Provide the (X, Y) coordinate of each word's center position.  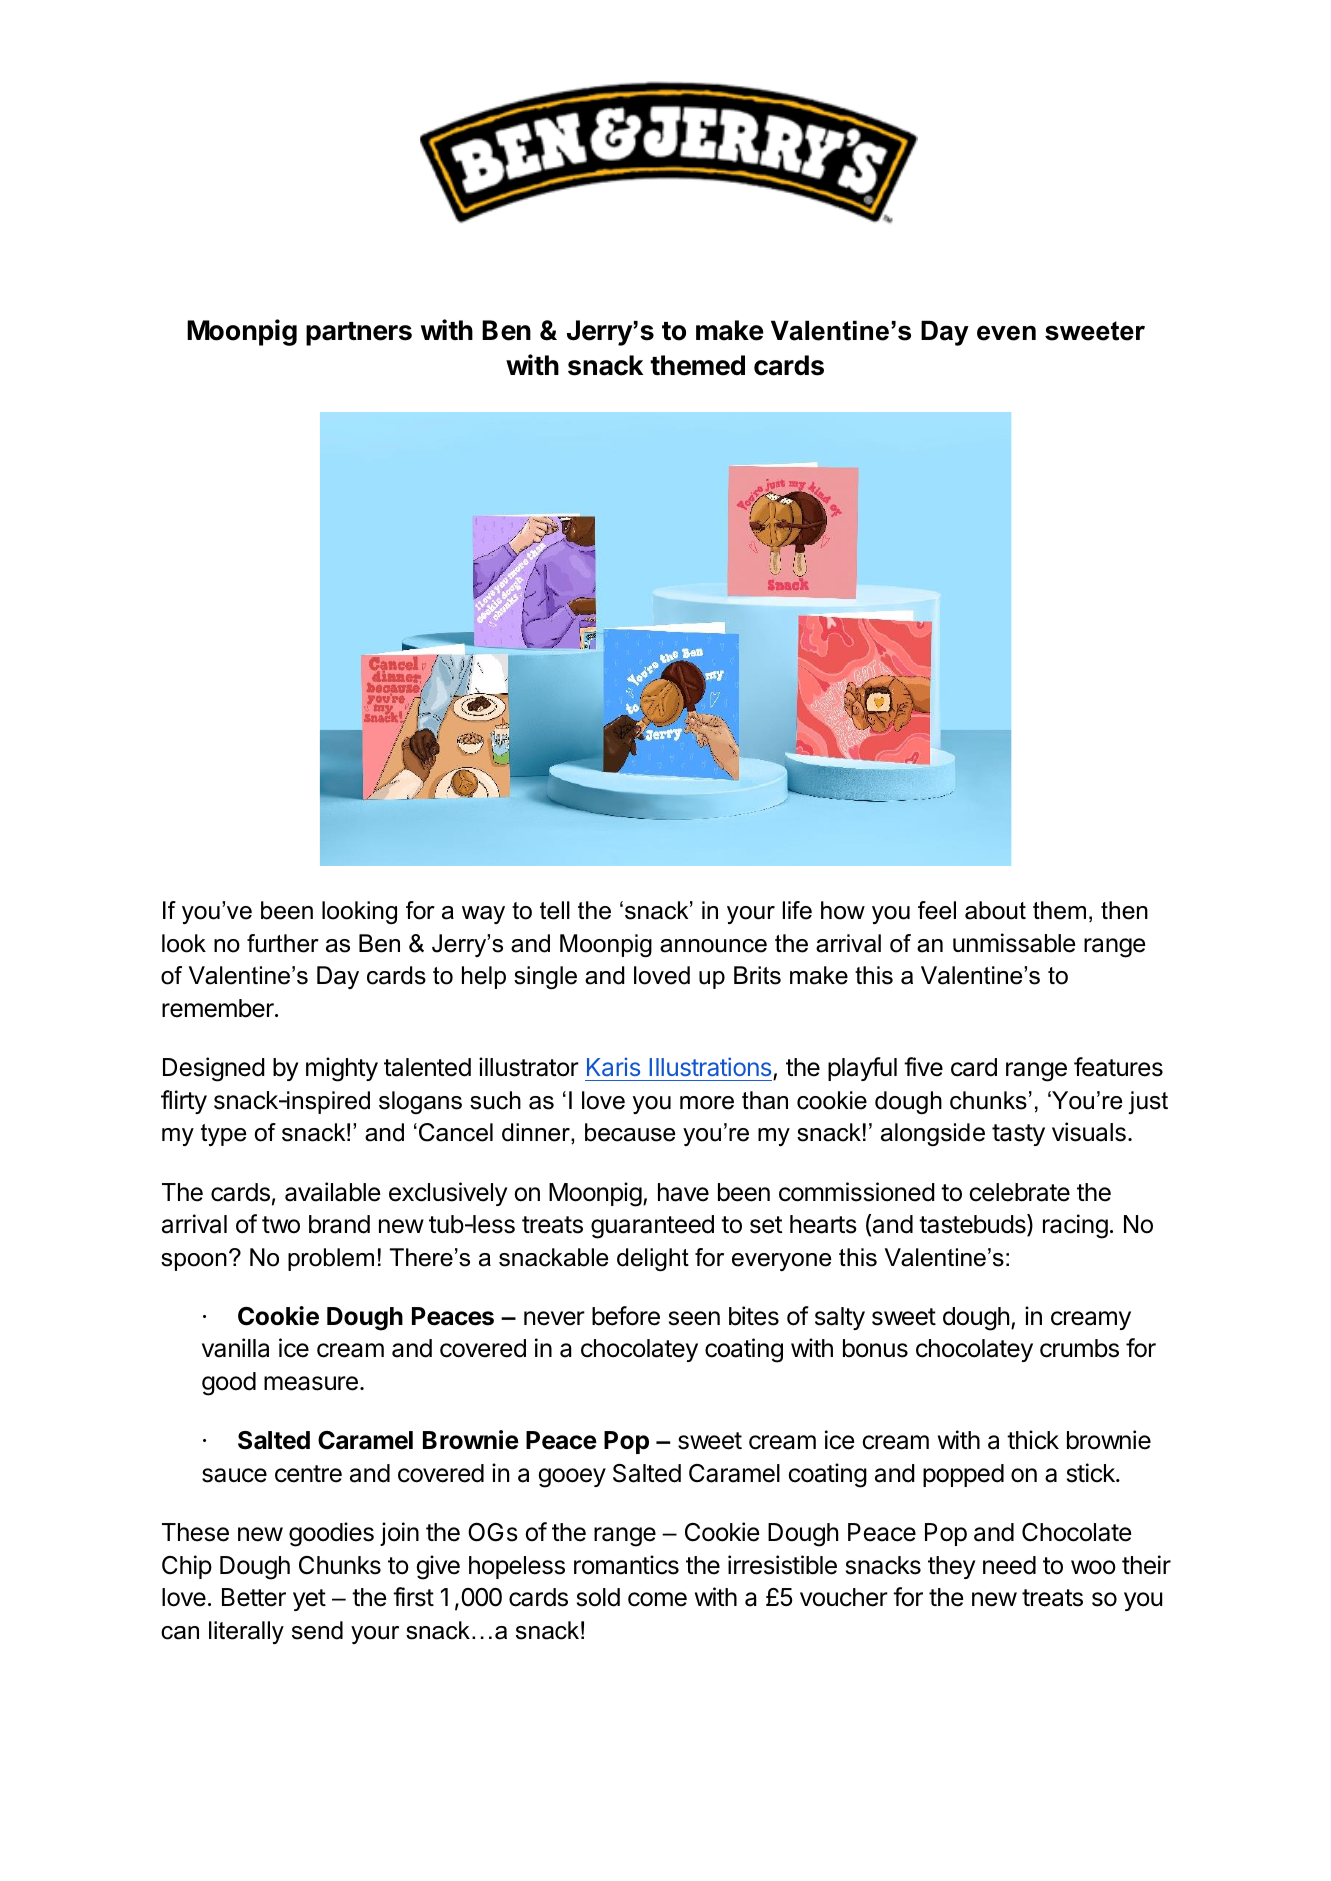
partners (359, 334)
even (1006, 333)
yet (309, 1600)
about (995, 910)
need (1009, 1565)
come (657, 1599)
